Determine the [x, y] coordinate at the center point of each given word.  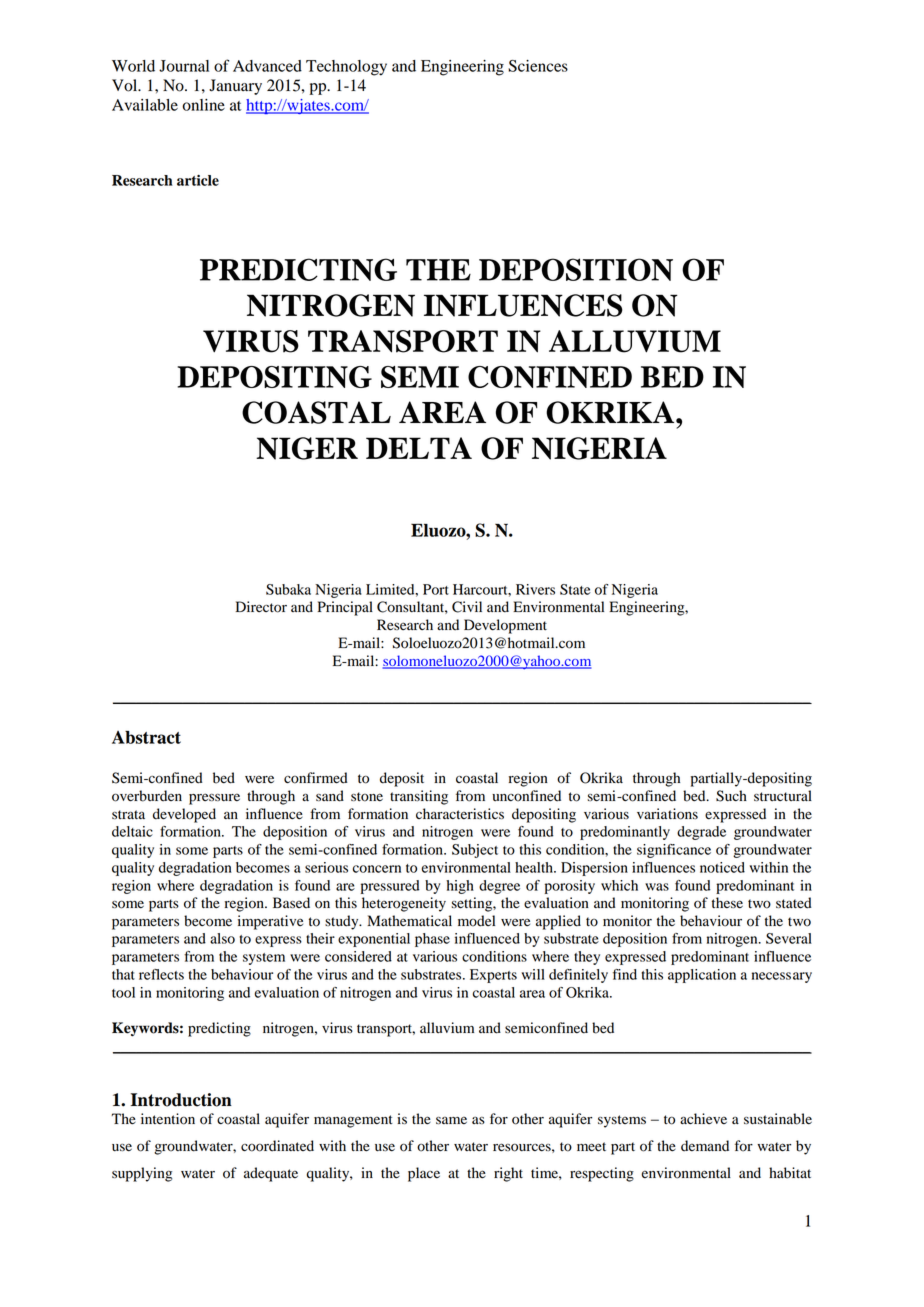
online [203, 105]
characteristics [460, 813]
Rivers [535, 589]
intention [168, 1119]
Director [261, 607]
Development [505, 626]
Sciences [538, 66]
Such [731, 796]
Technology [346, 68]
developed [184, 815]
